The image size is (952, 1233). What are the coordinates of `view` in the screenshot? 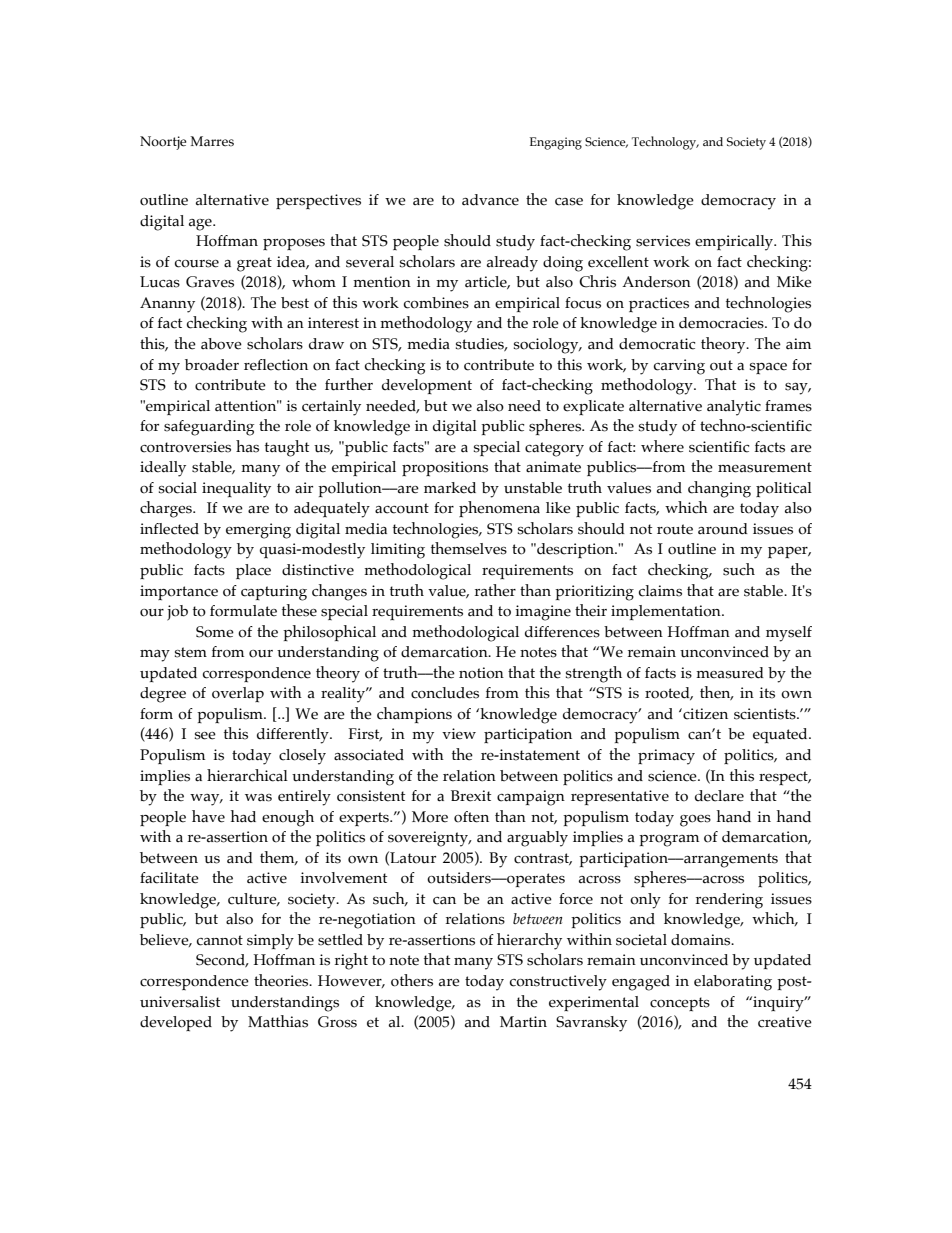 It's located at (459, 734).
